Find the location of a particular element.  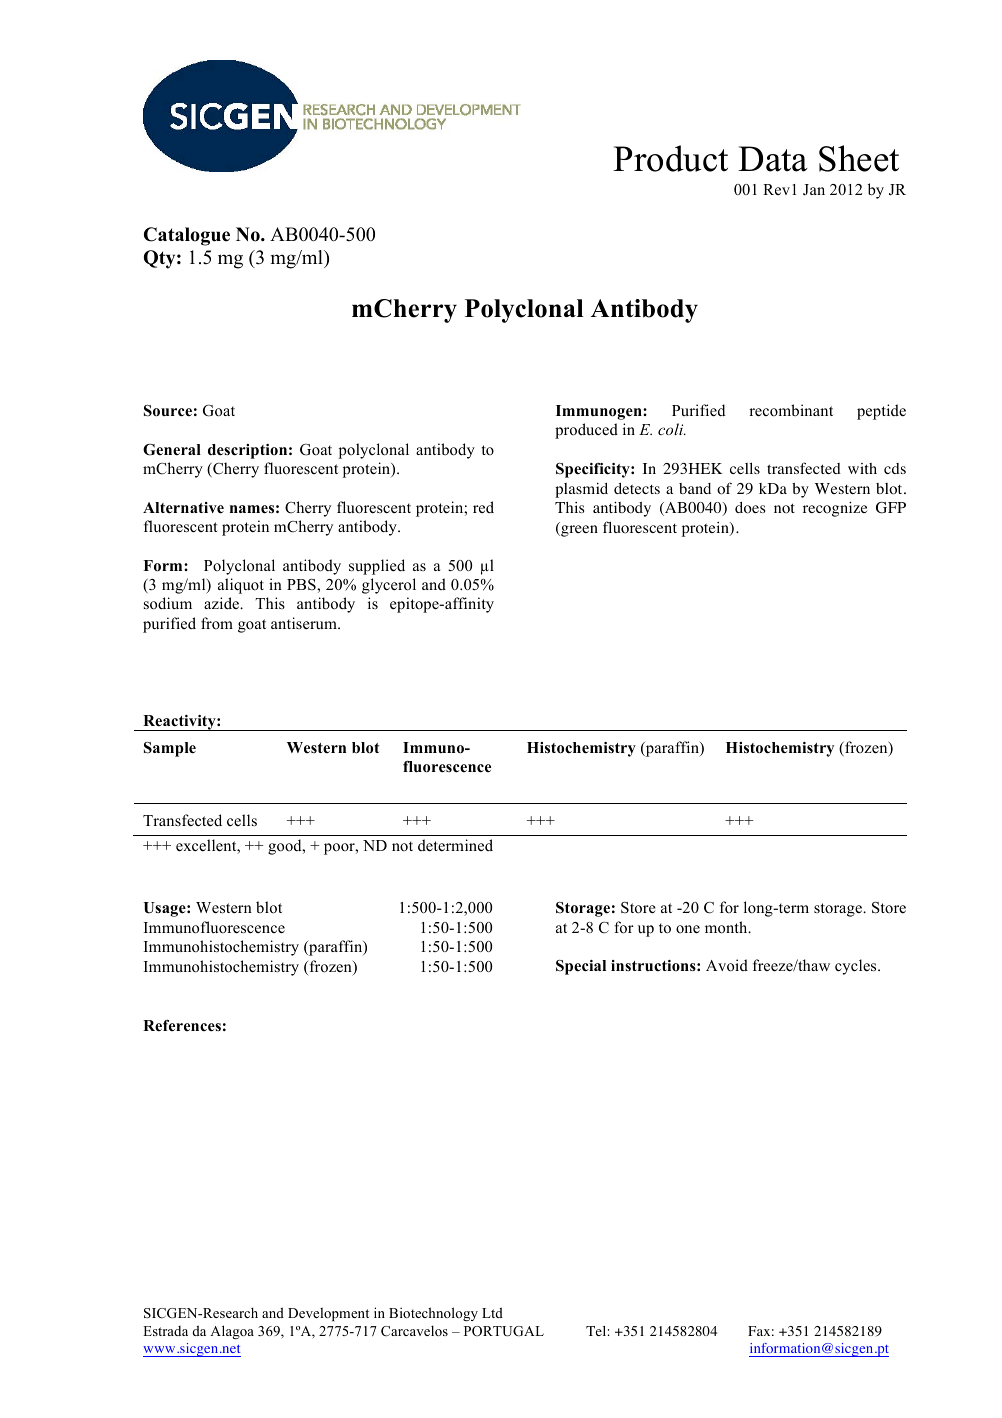

cycles is located at coordinates (857, 967).
